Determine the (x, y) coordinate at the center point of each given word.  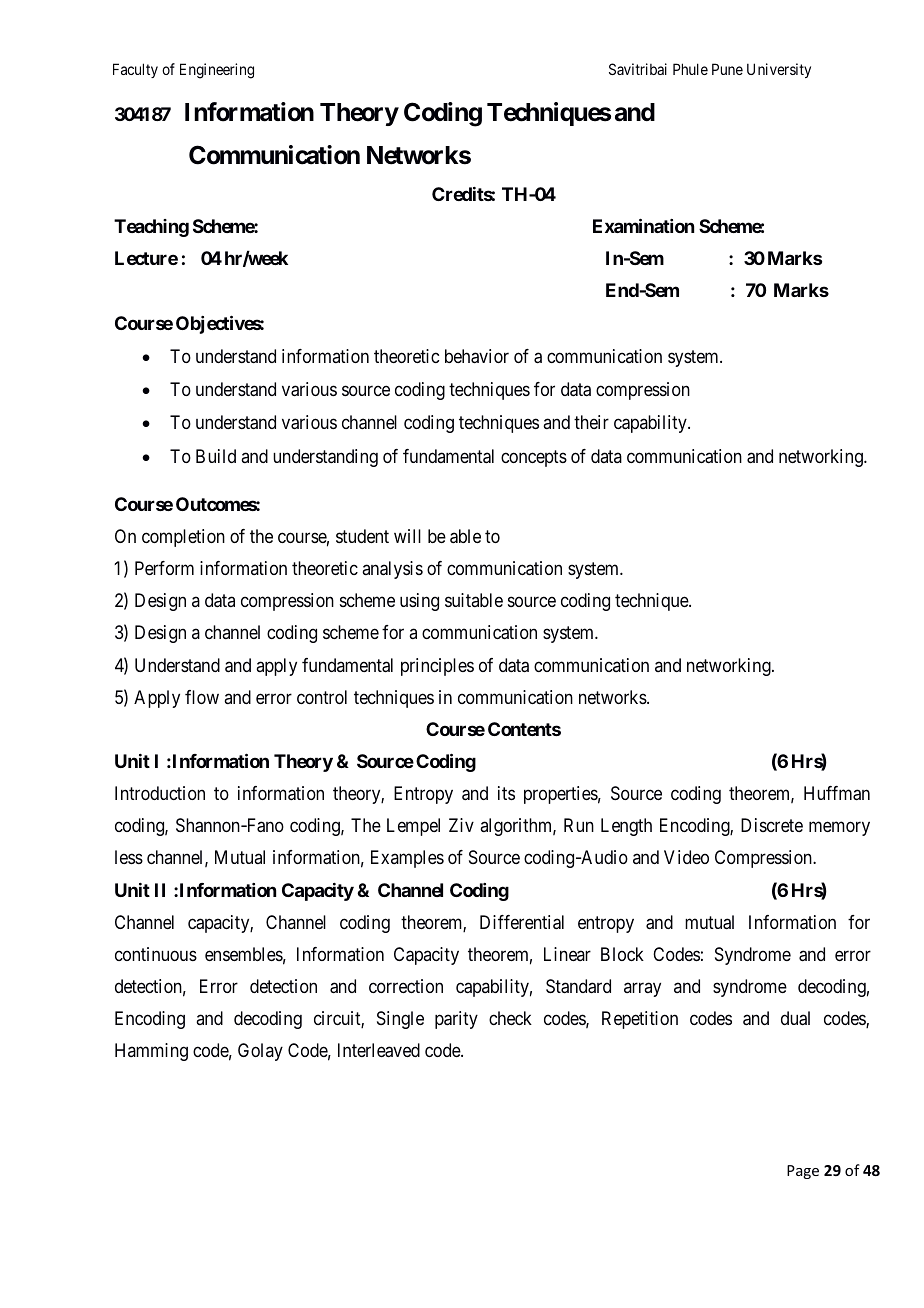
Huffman (837, 793)
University (779, 70)
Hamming (151, 1052)
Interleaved (379, 1050)
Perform (164, 568)
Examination (643, 225)
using (419, 602)
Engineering (217, 71)
